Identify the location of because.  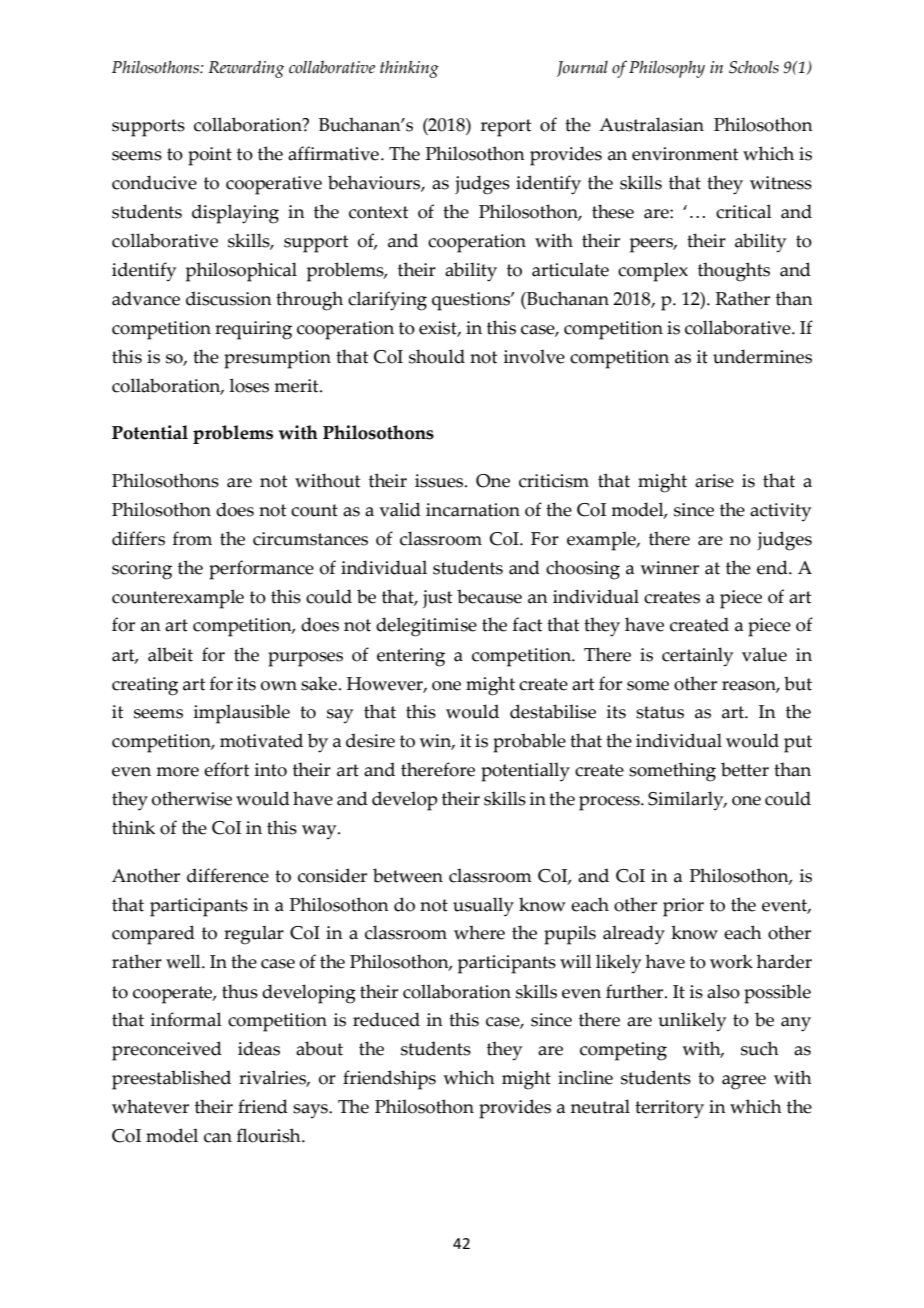
(489, 596).
